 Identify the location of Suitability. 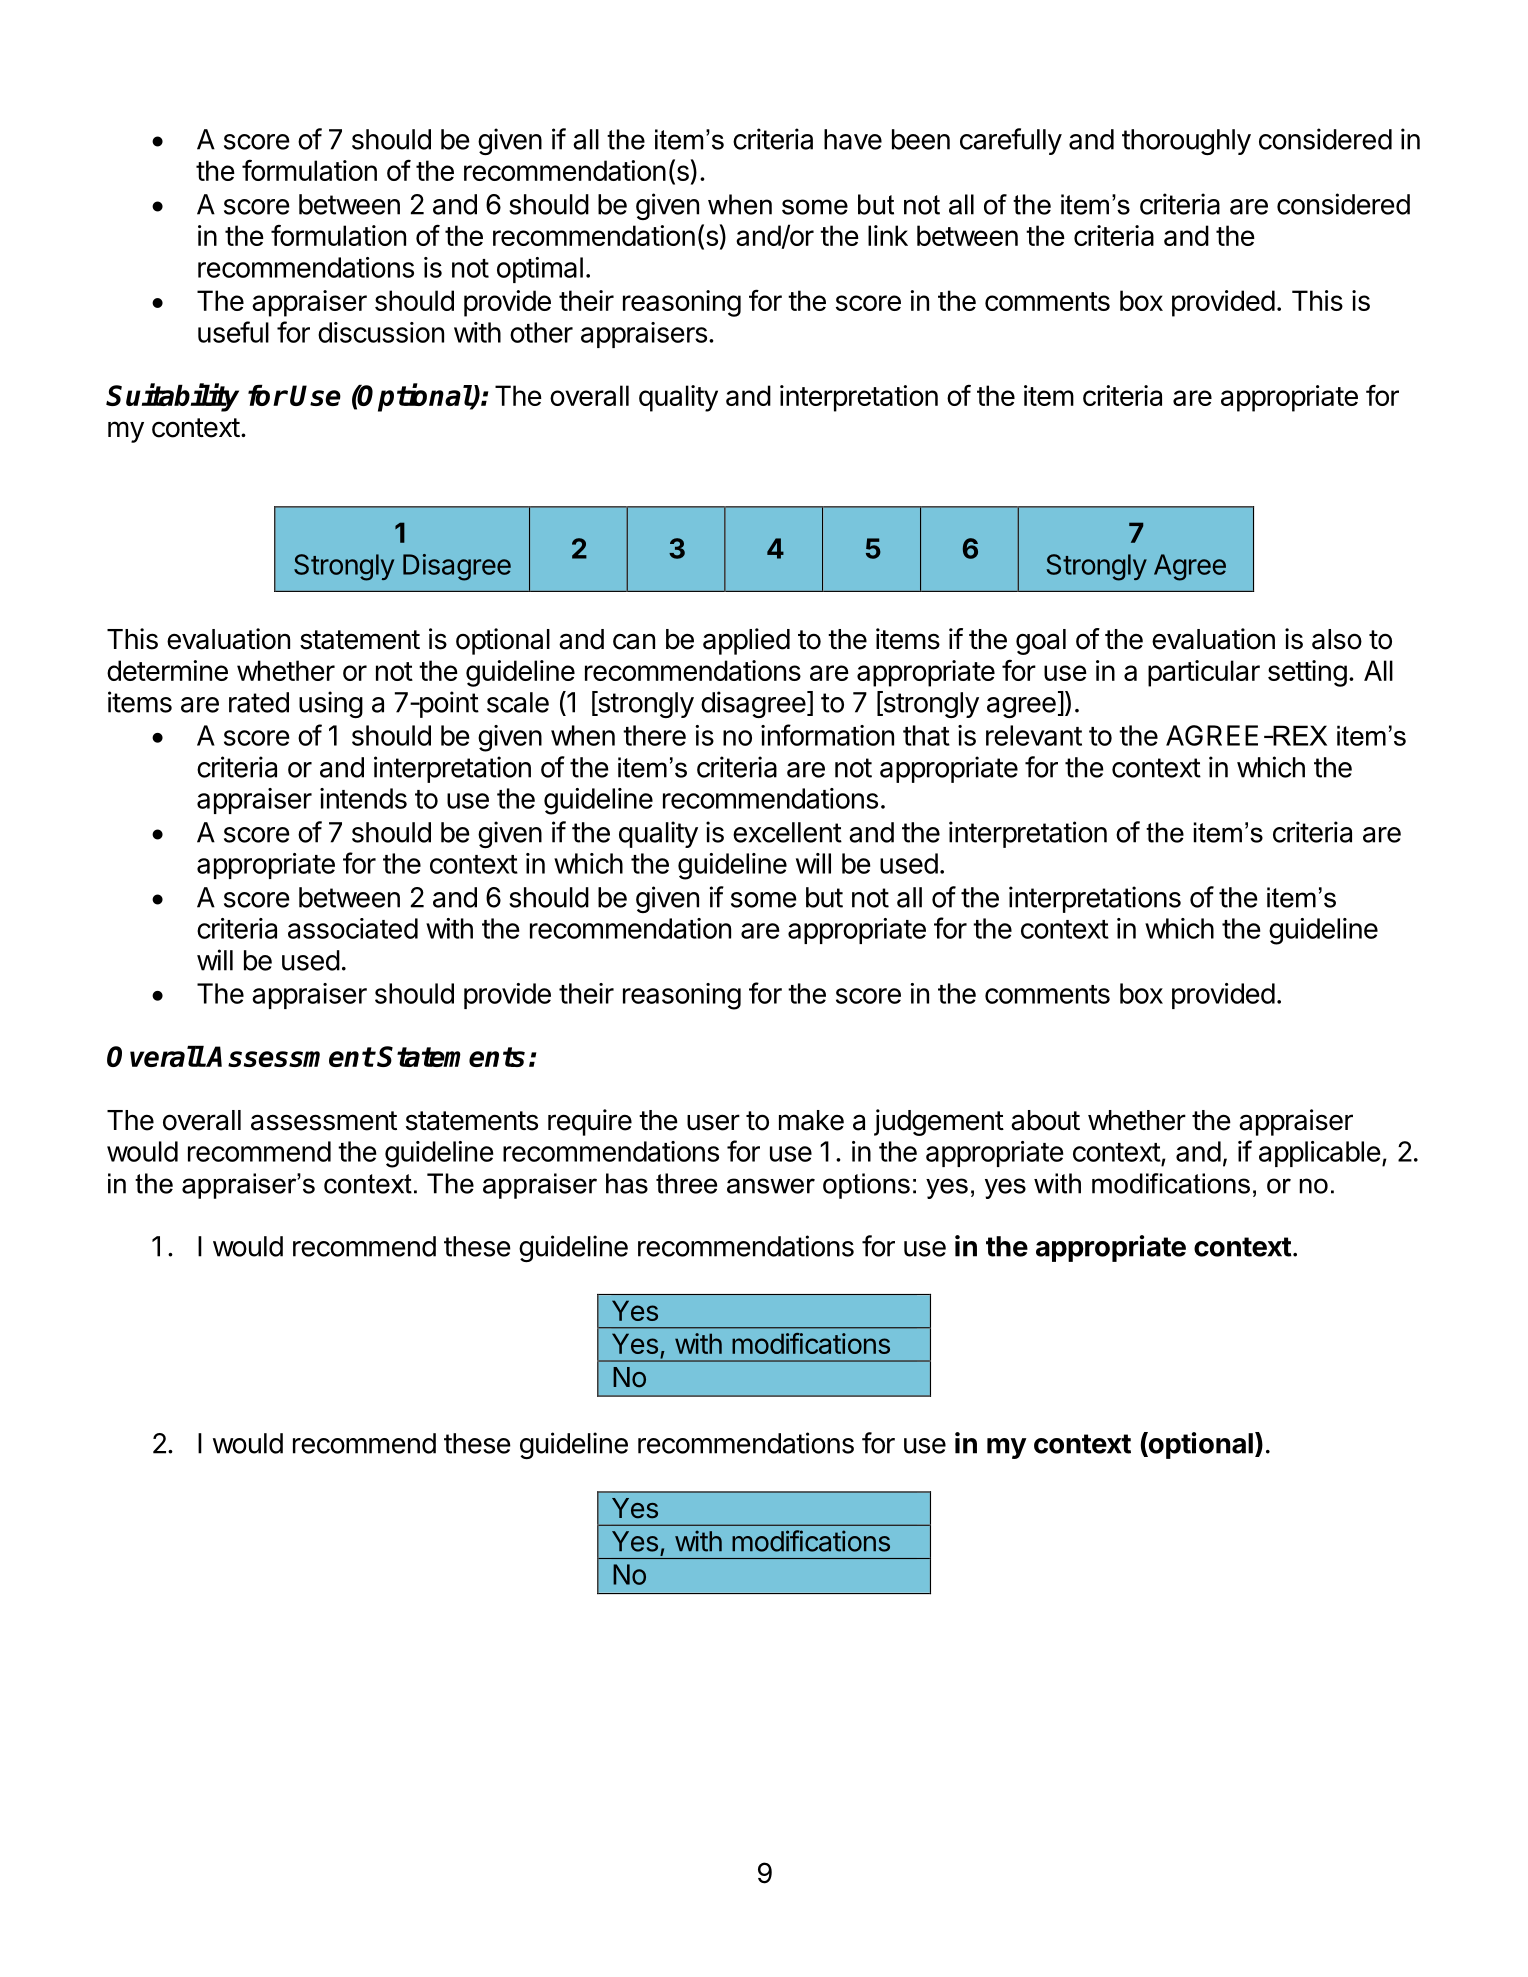
(172, 397).
